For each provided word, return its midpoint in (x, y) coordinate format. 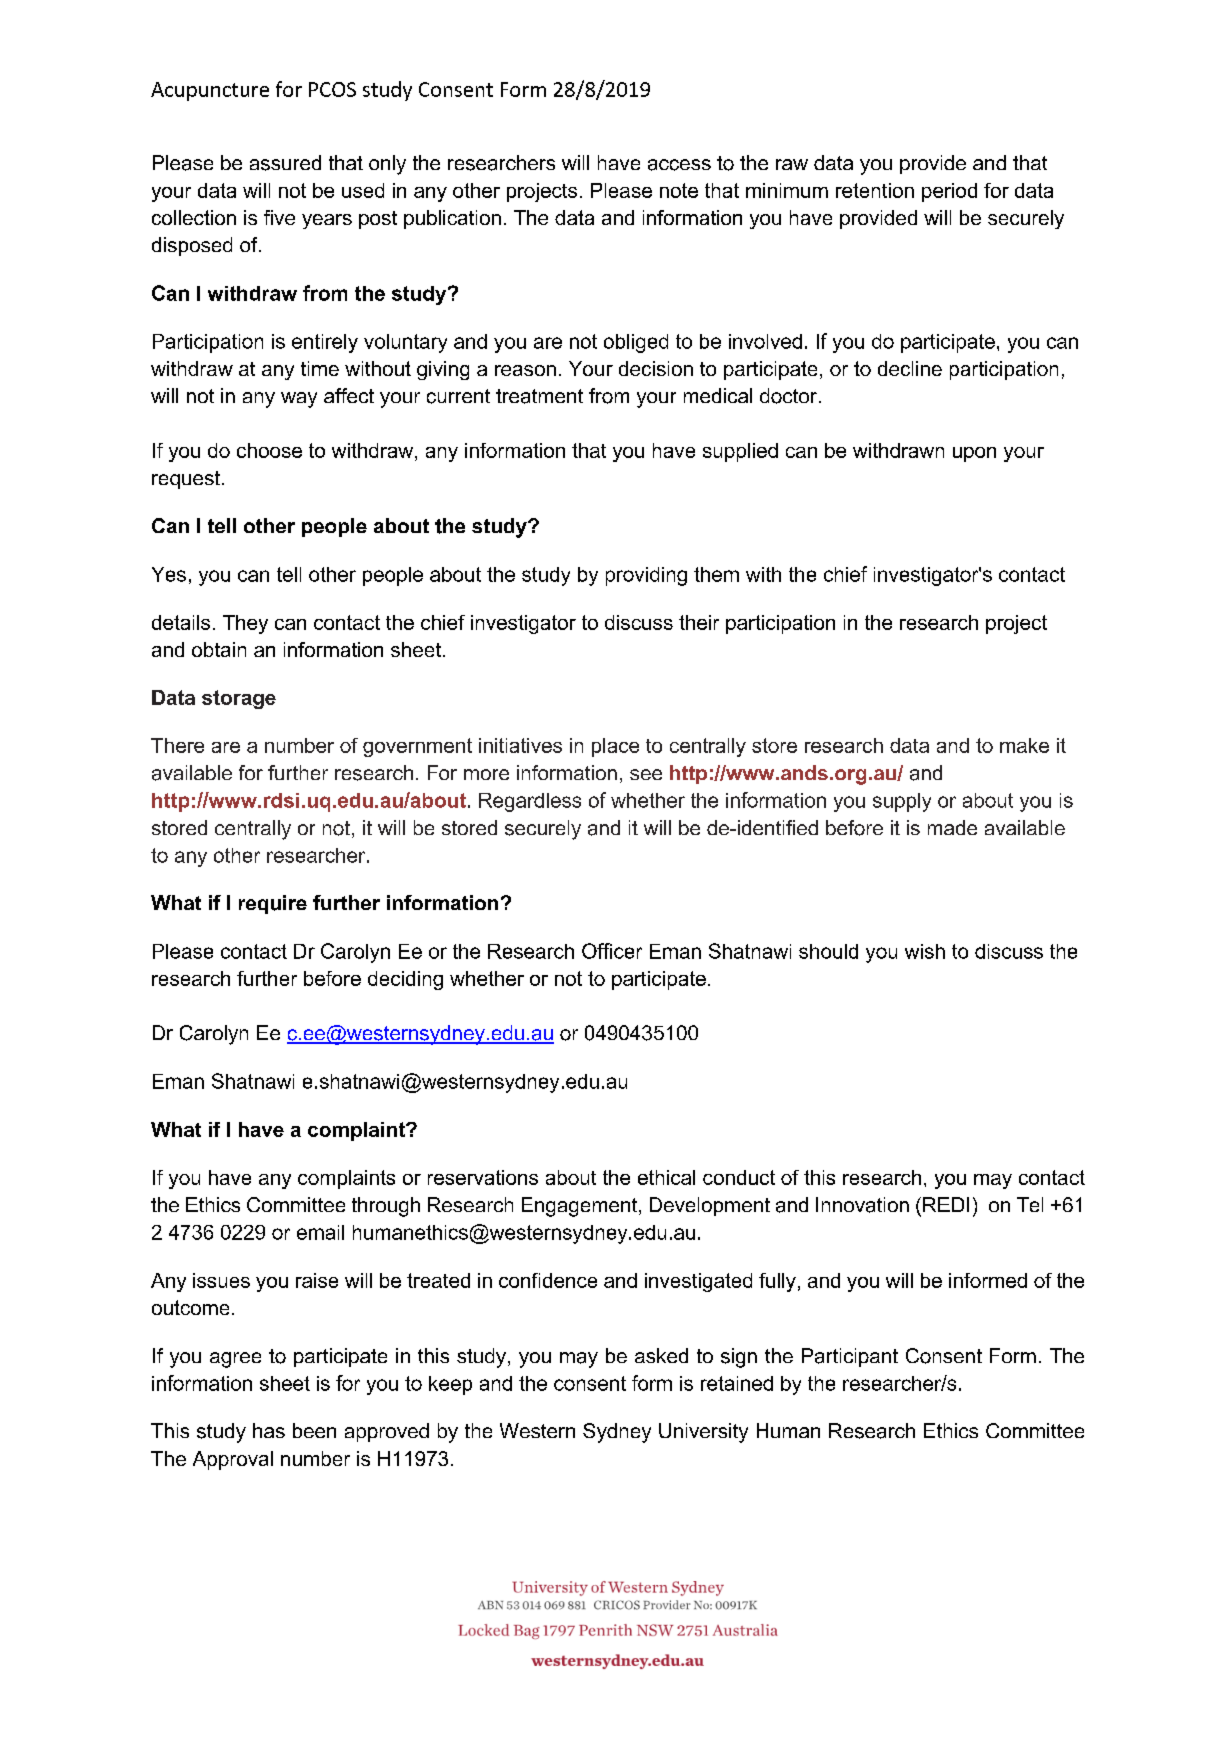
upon (974, 454)
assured (285, 163)
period (949, 192)
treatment (539, 396)
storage (239, 699)
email (320, 1232)
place (615, 747)
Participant (850, 1357)
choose (269, 450)
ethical (666, 1177)
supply (902, 802)
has (269, 1430)
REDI (946, 1204)
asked (661, 1355)
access (679, 165)
